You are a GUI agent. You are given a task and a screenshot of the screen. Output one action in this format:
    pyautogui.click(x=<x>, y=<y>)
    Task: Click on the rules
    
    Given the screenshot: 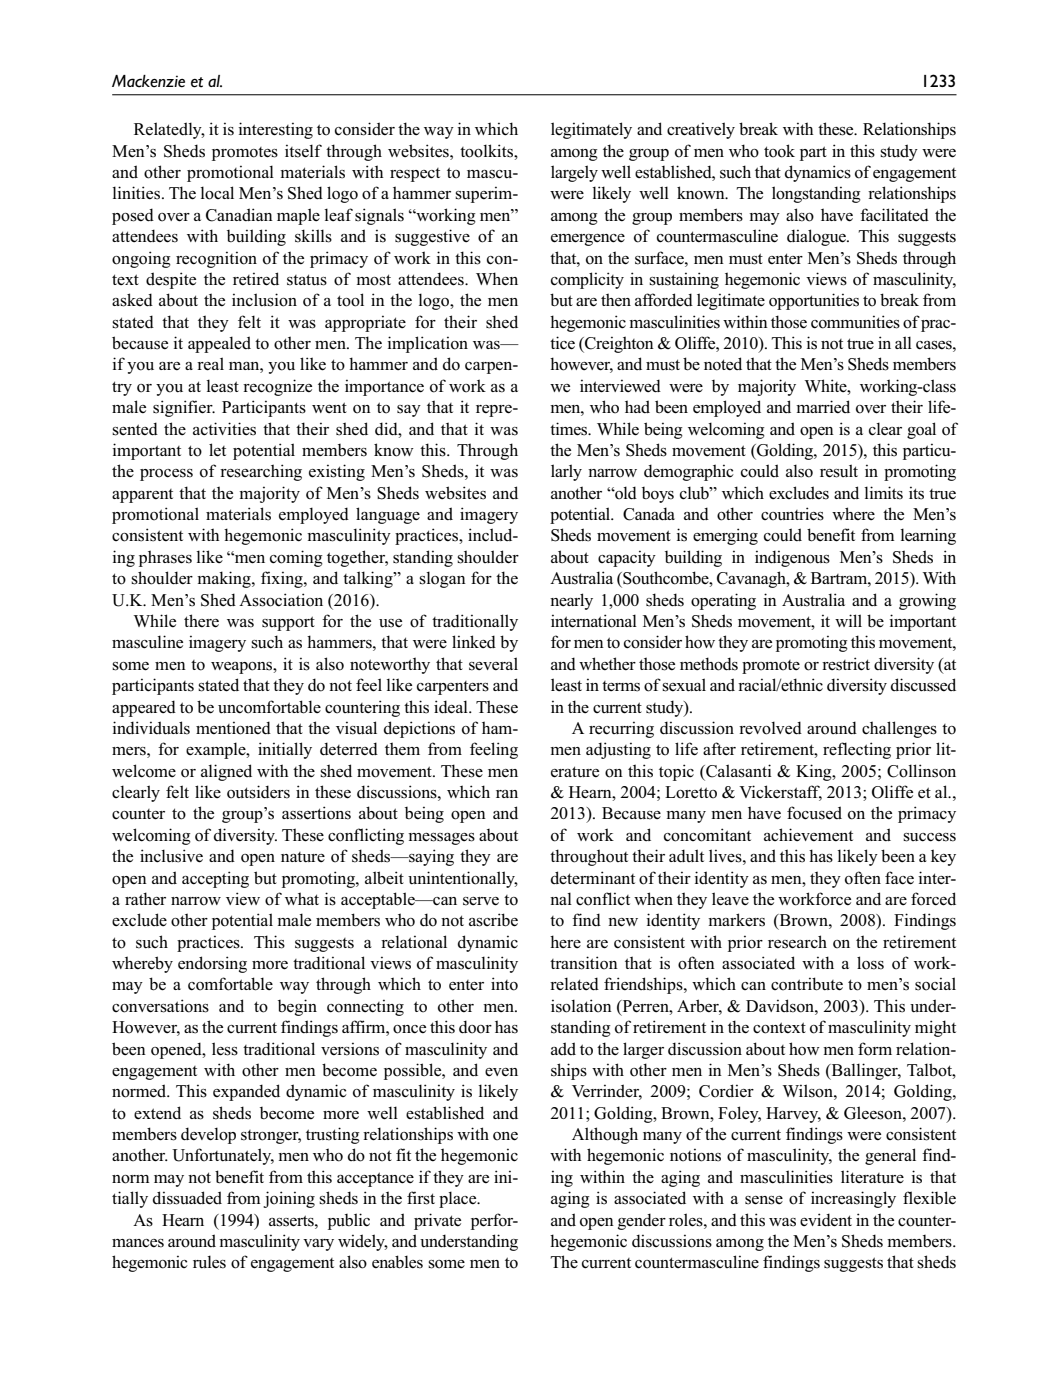 What is the action you would take?
    pyautogui.click(x=209, y=1262)
